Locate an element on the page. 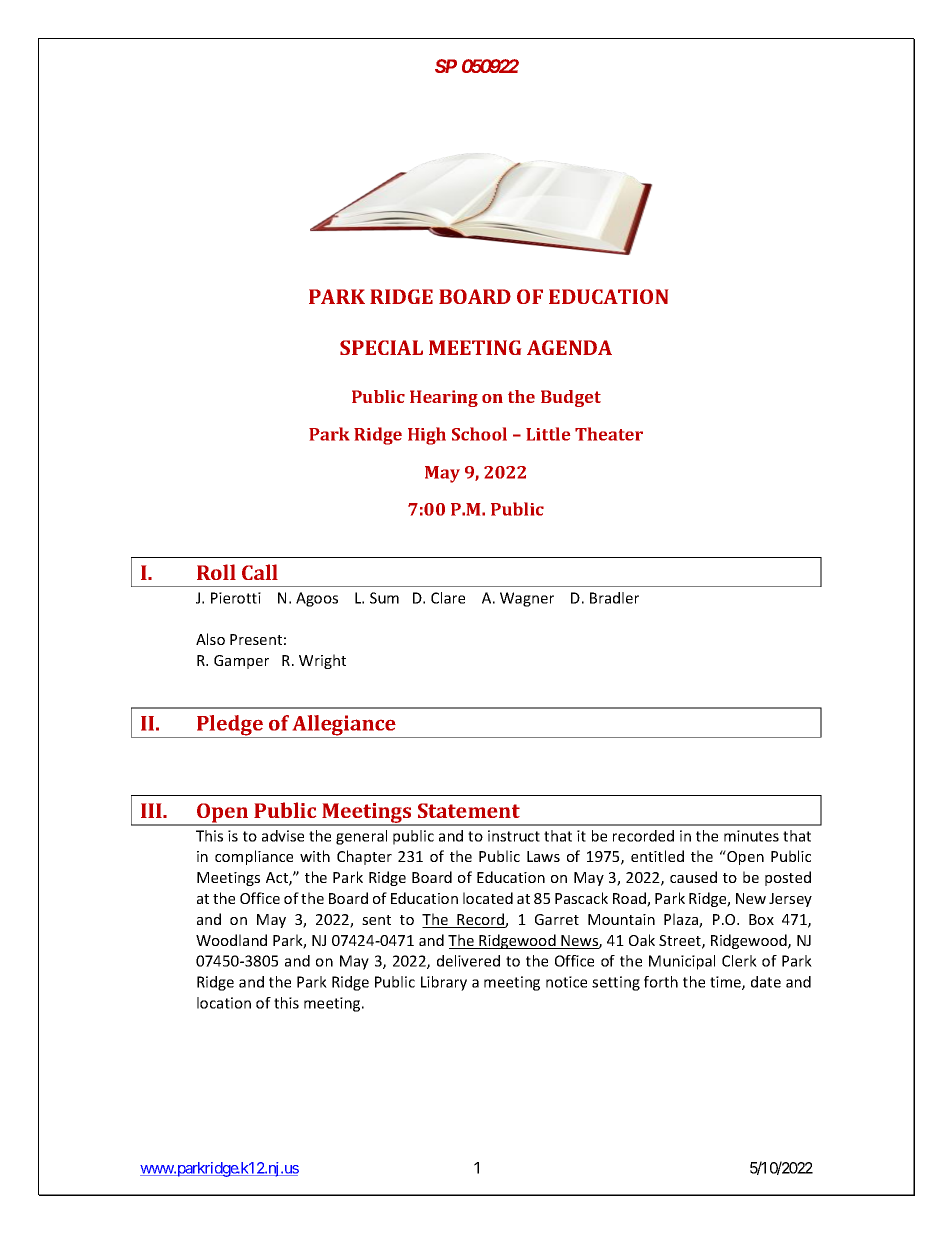 The image size is (952, 1233). AGENDA is located at coordinates (569, 347).
